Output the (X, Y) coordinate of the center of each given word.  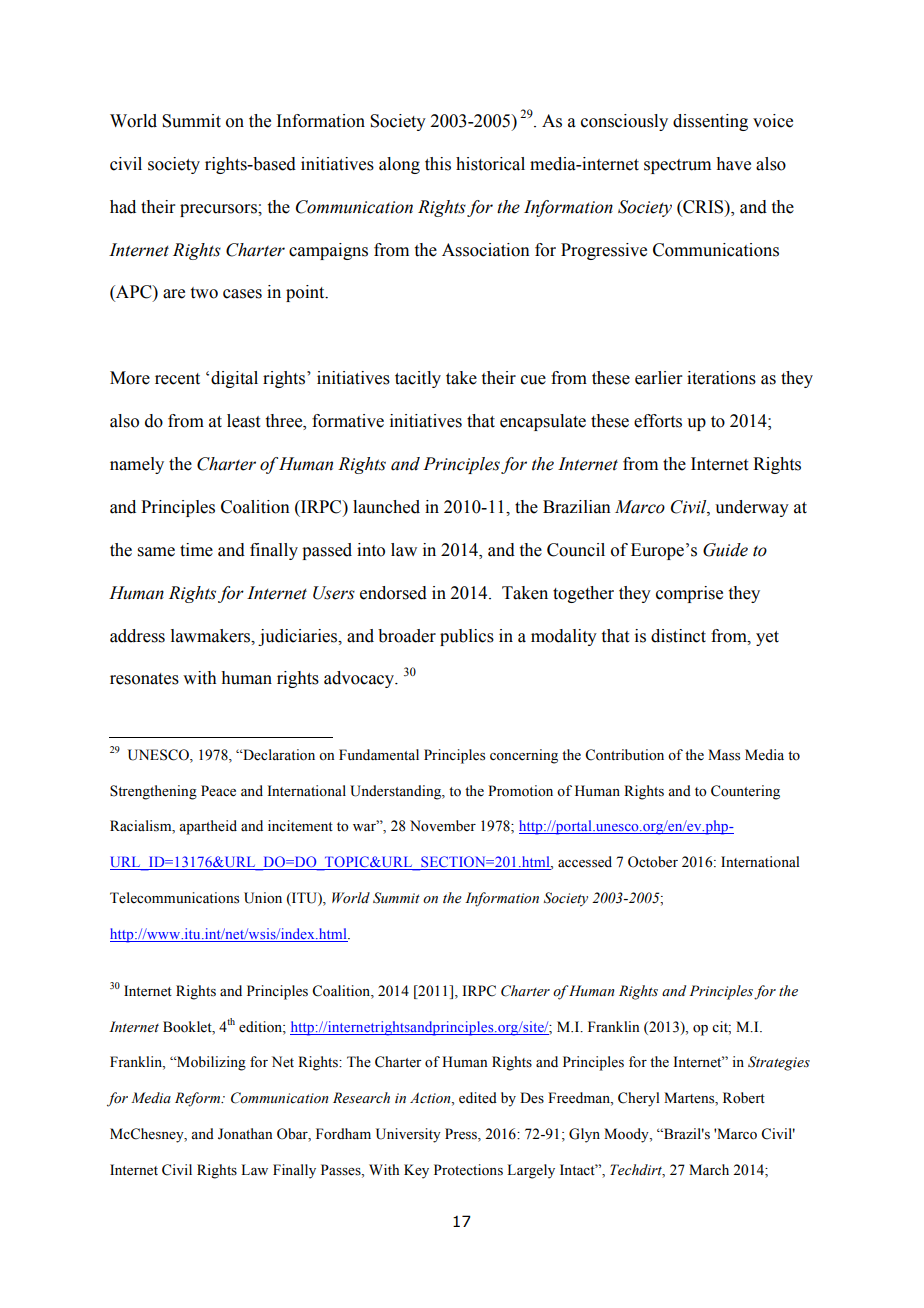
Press (462, 1135)
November (443, 826)
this (438, 164)
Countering (745, 792)
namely (137, 465)
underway (752, 508)
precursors (219, 210)
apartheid (208, 827)
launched (386, 507)
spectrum (677, 166)
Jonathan (245, 1134)
